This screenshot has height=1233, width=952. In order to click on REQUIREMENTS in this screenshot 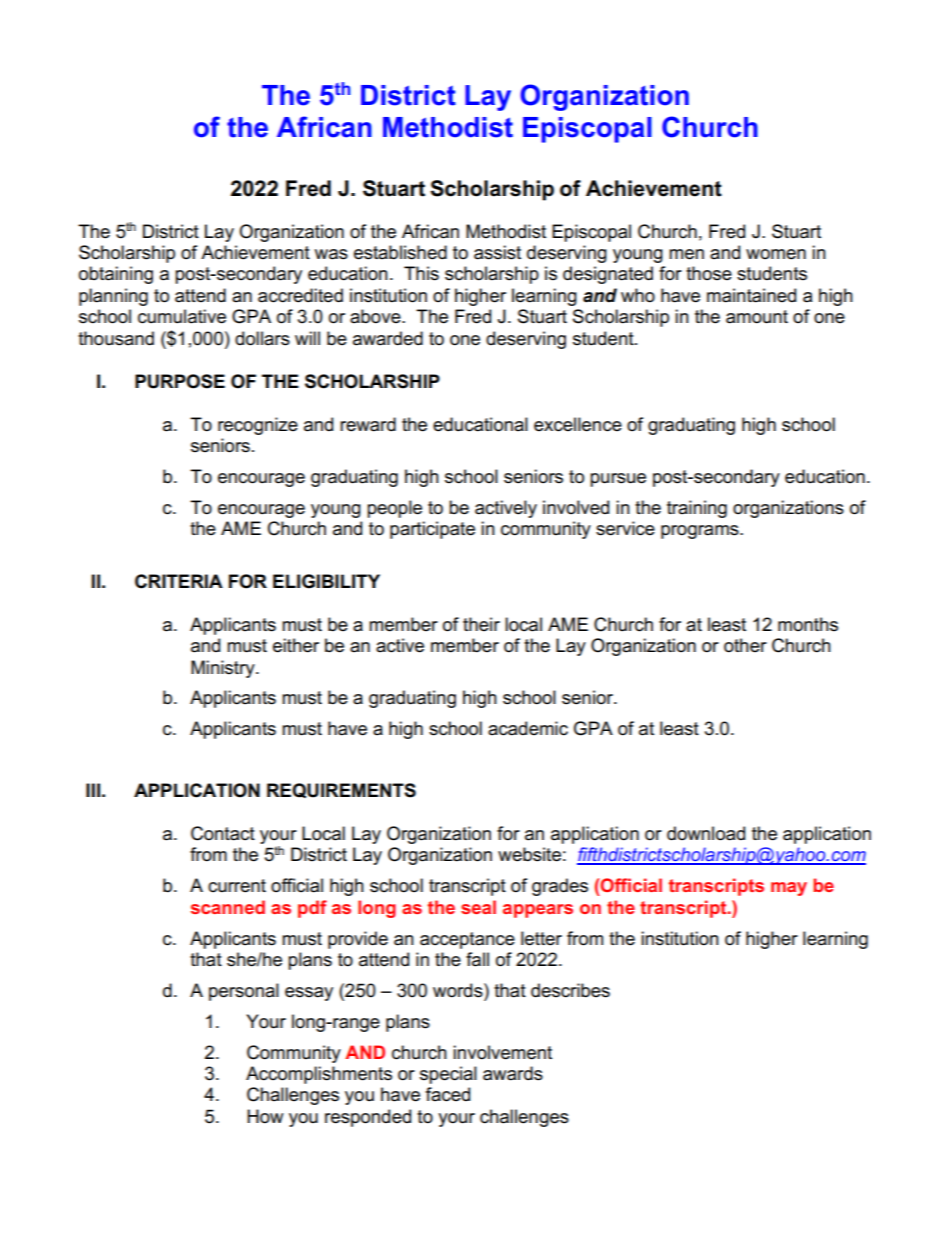, I will do `click(341, 790)`.
